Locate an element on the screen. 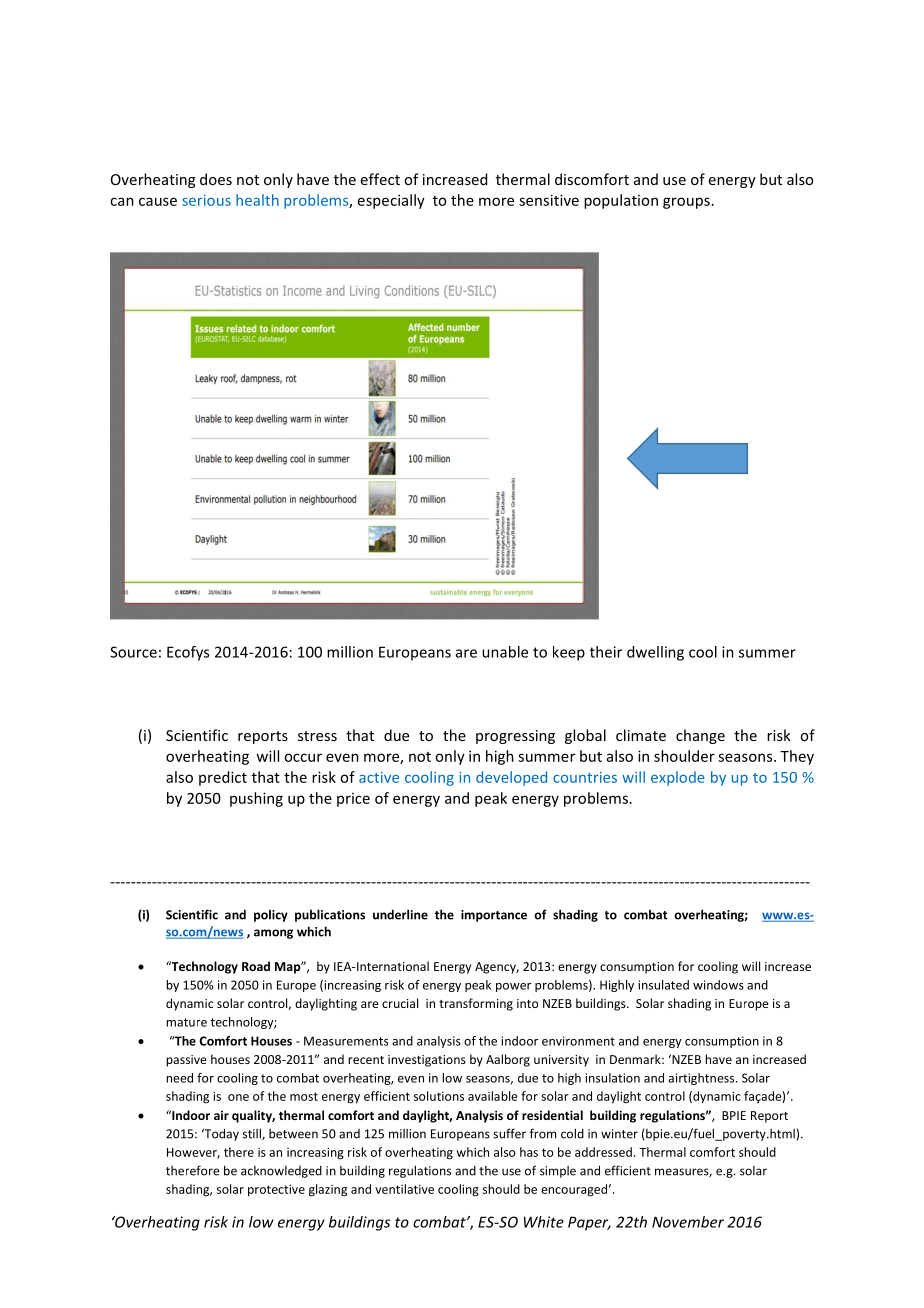  serious is located at coordinates (206, 200).
